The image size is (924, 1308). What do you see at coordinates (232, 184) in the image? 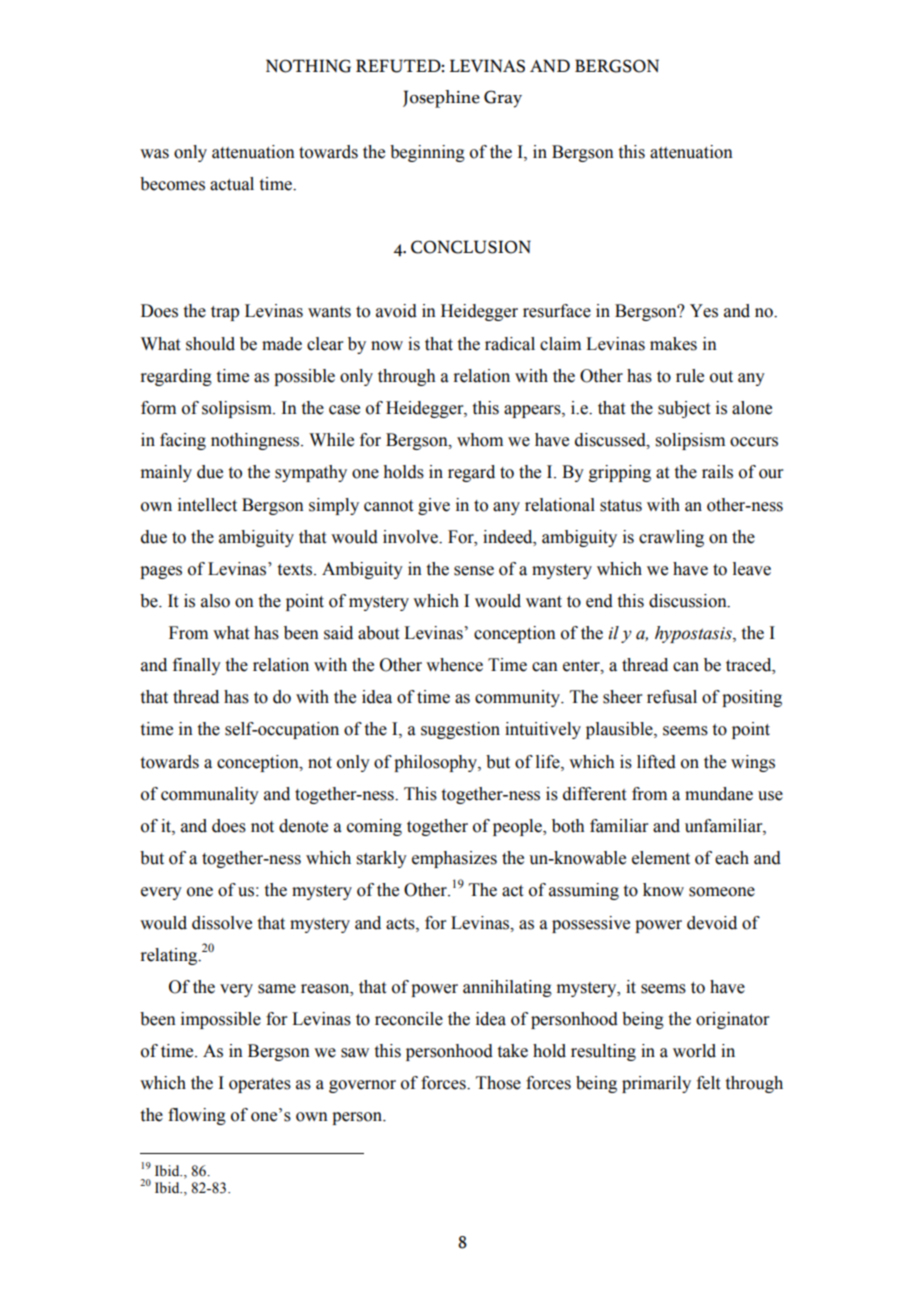
I see `actual` at bounding box center [232, 184].
